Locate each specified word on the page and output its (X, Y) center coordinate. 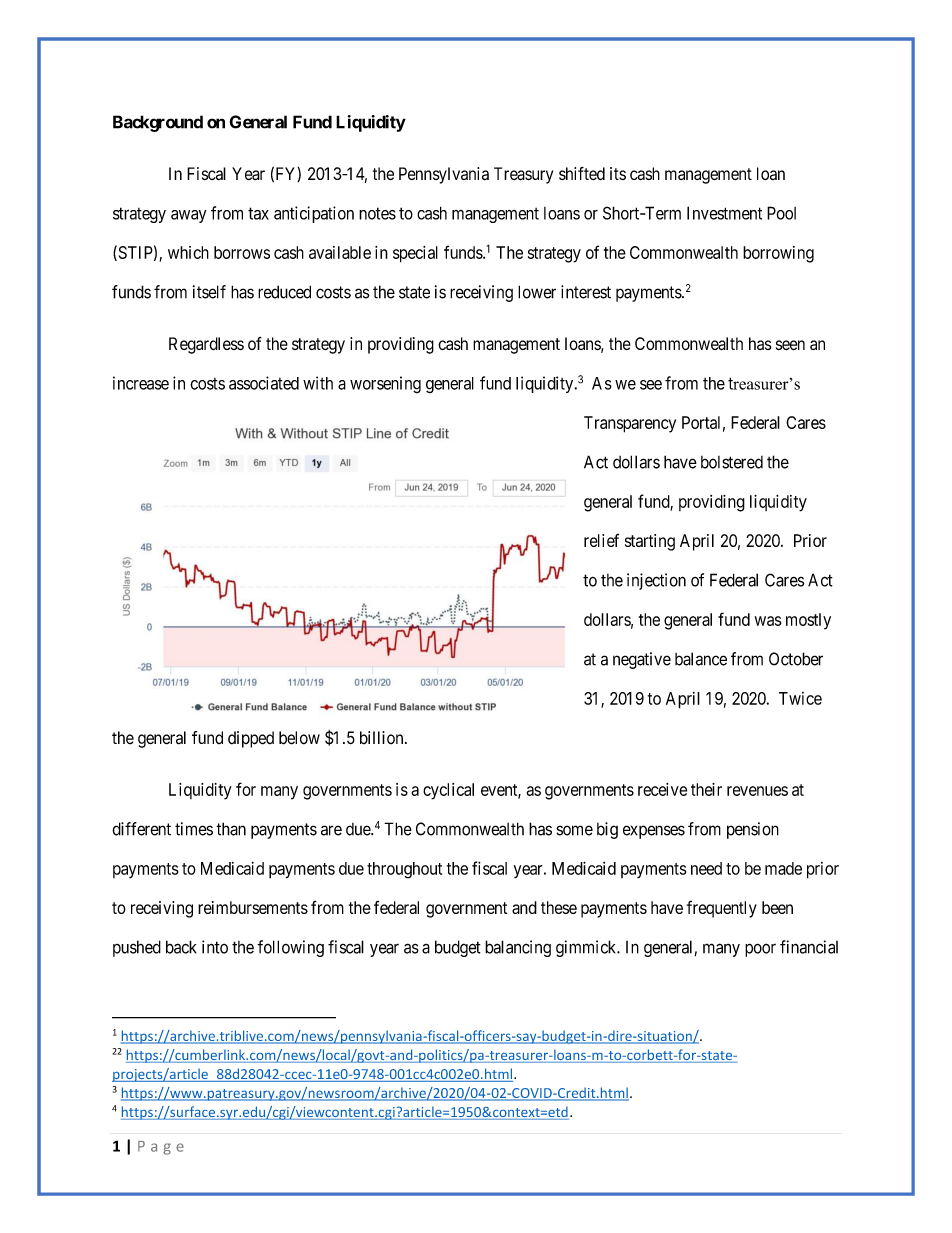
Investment (724, 213)
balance (701, 659)
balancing (518, 948)
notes (377, 213)
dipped (251, 739)
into (215, 947)
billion (383, 737)
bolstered (732, 462)
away (189, 216)
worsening (385, 384)
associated (264, 383)
